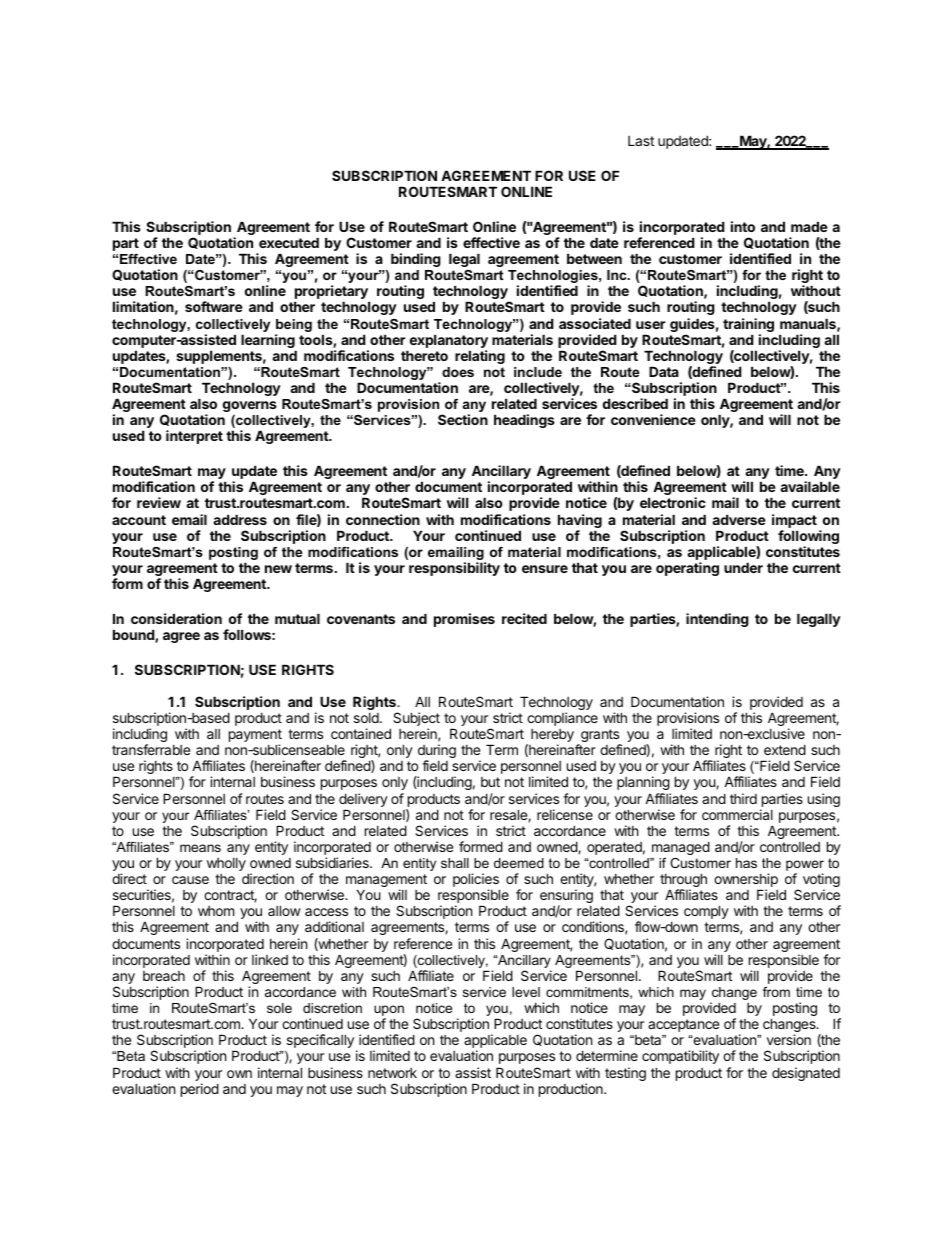 The height and width of the screenshot is (1233, 952). Describe the element at coordinates (176, 618) in the screenshot. I see `consideration` at that location.
